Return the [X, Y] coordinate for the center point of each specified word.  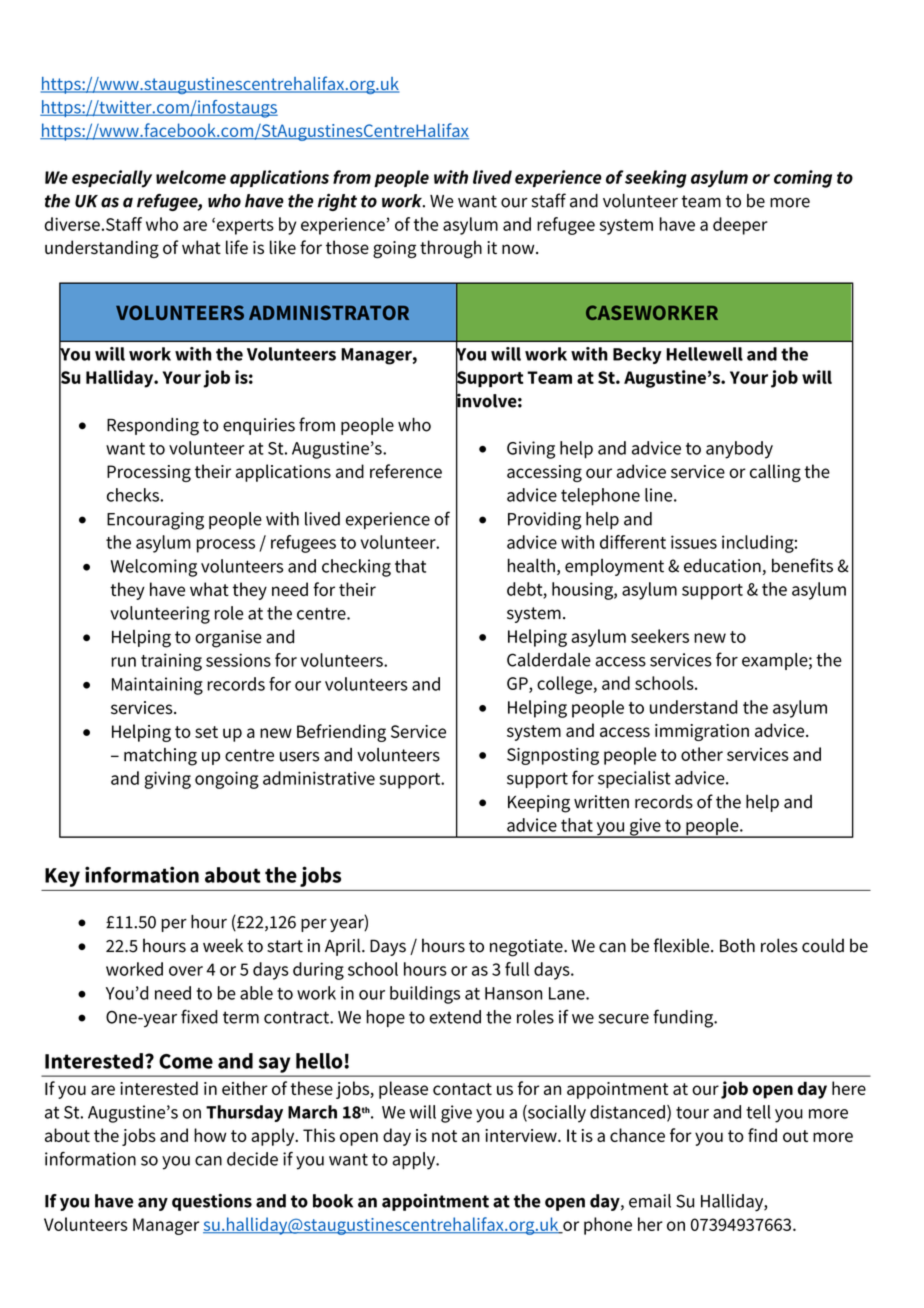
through [451, 249]
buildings [425, 995]
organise [228, 639]
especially [112, 179]
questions [212, 1202]
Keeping [539, 804]
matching [160, 757]
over [186, 971]
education [722, 565]
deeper [740, 226]
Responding [153, 426]
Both [737, 945]
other [702, 754]
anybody [739, 450]
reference [406, 471]
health [531, 565]
